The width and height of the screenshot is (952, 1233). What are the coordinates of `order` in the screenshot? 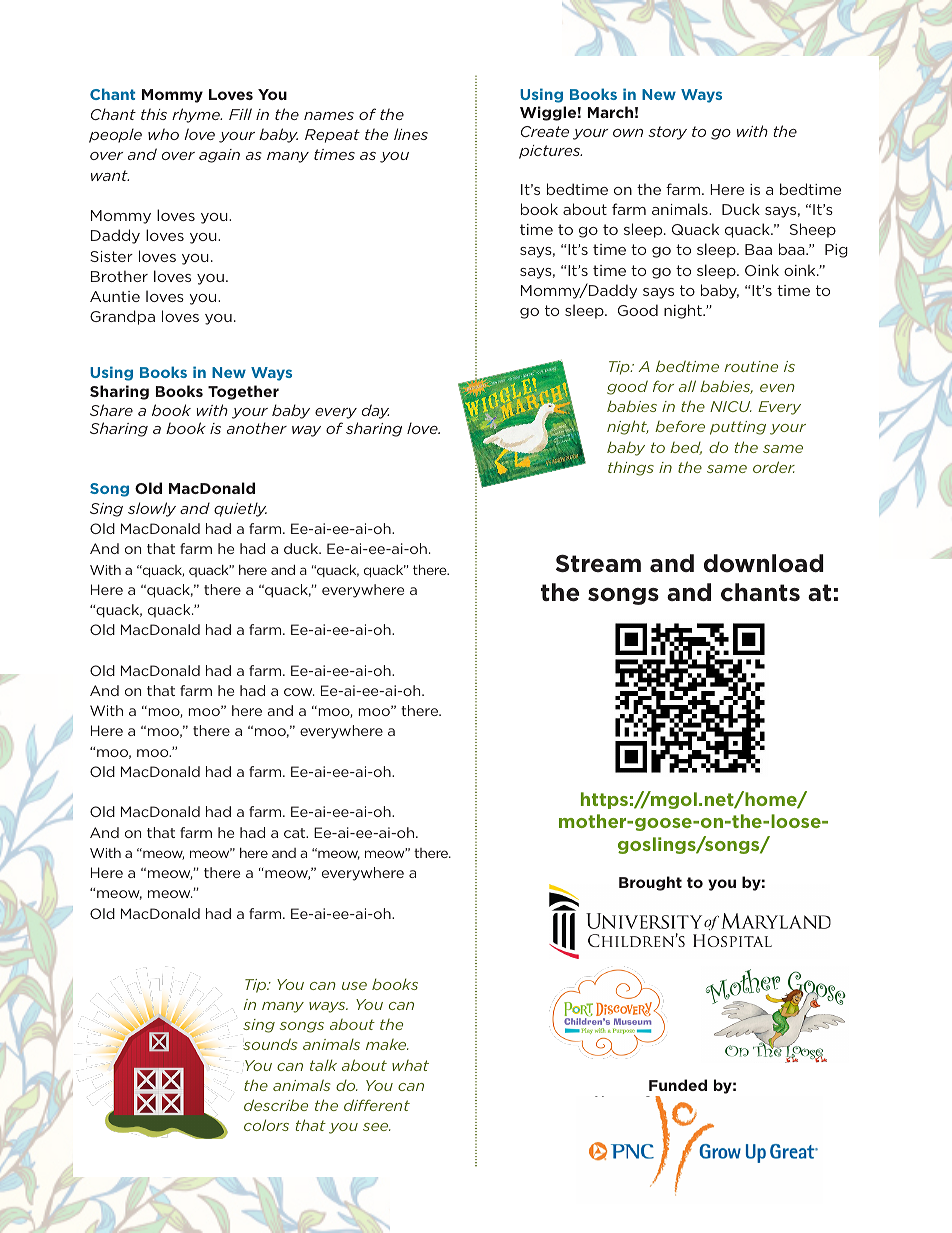 It's located at (774, 467).
